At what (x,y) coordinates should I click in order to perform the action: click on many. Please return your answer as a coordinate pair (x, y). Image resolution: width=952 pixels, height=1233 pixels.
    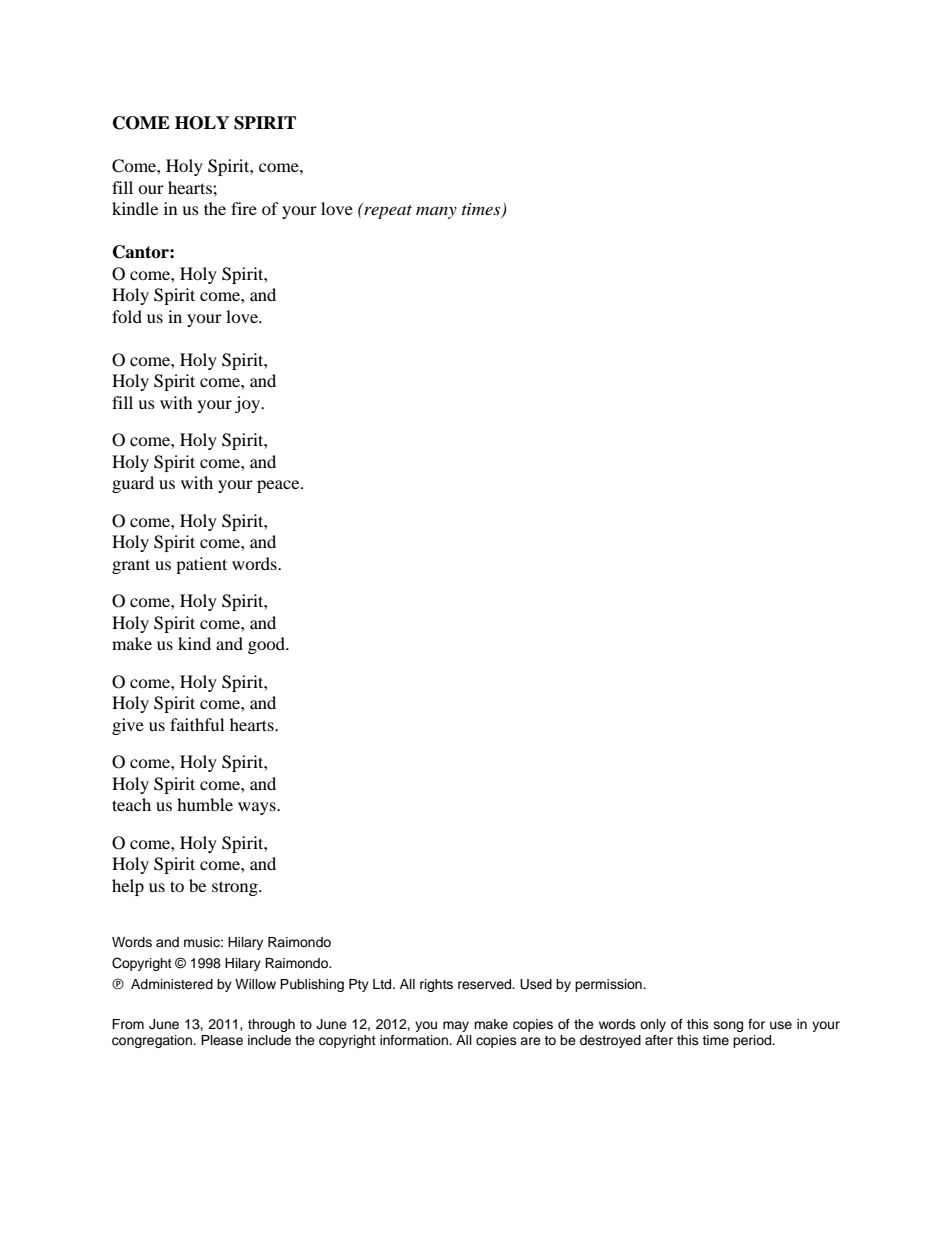
    Looking at the image, I should click on (436, 213).
